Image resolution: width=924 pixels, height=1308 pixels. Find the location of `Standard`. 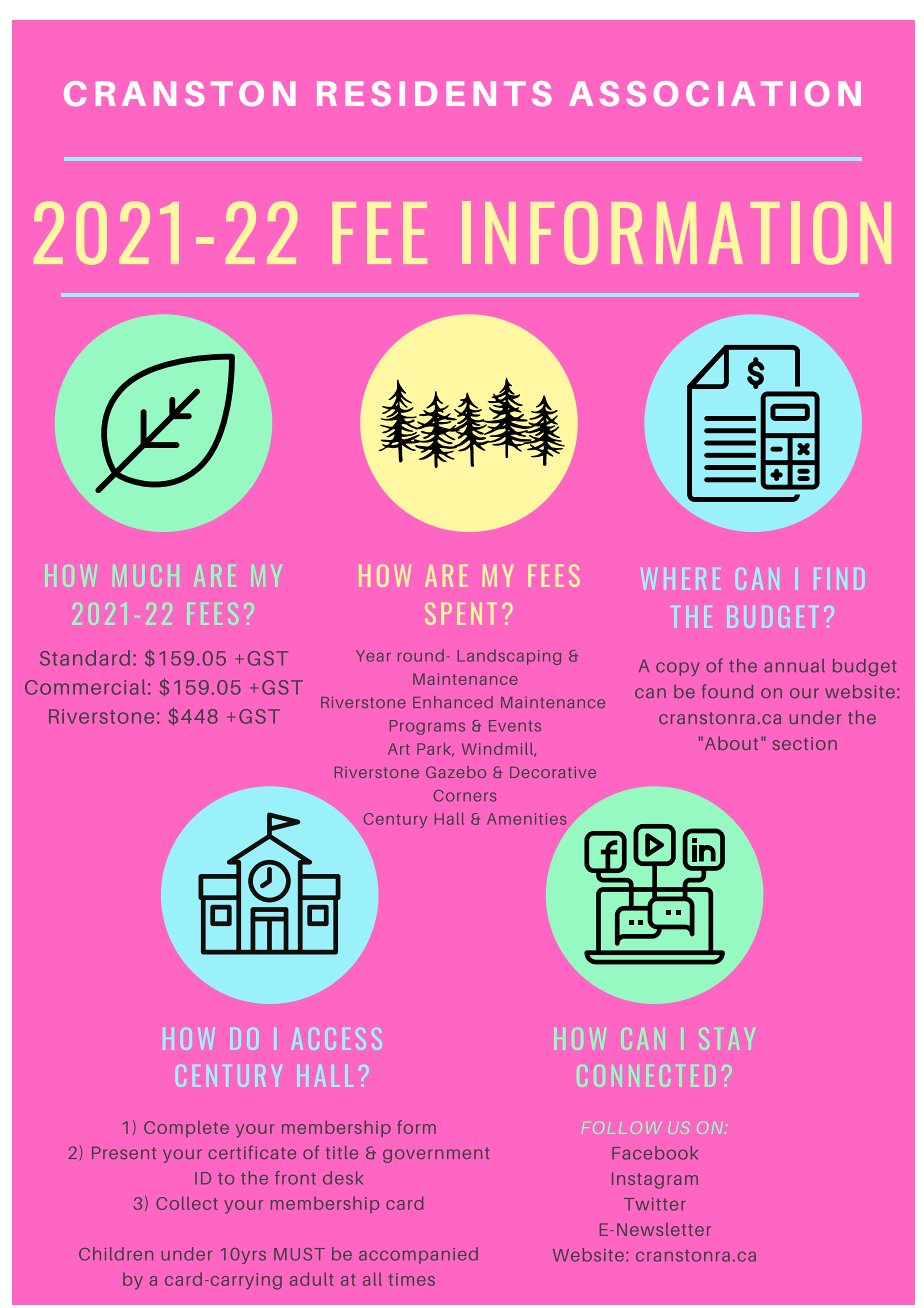

Standard is located at coordinates (85, 658).
